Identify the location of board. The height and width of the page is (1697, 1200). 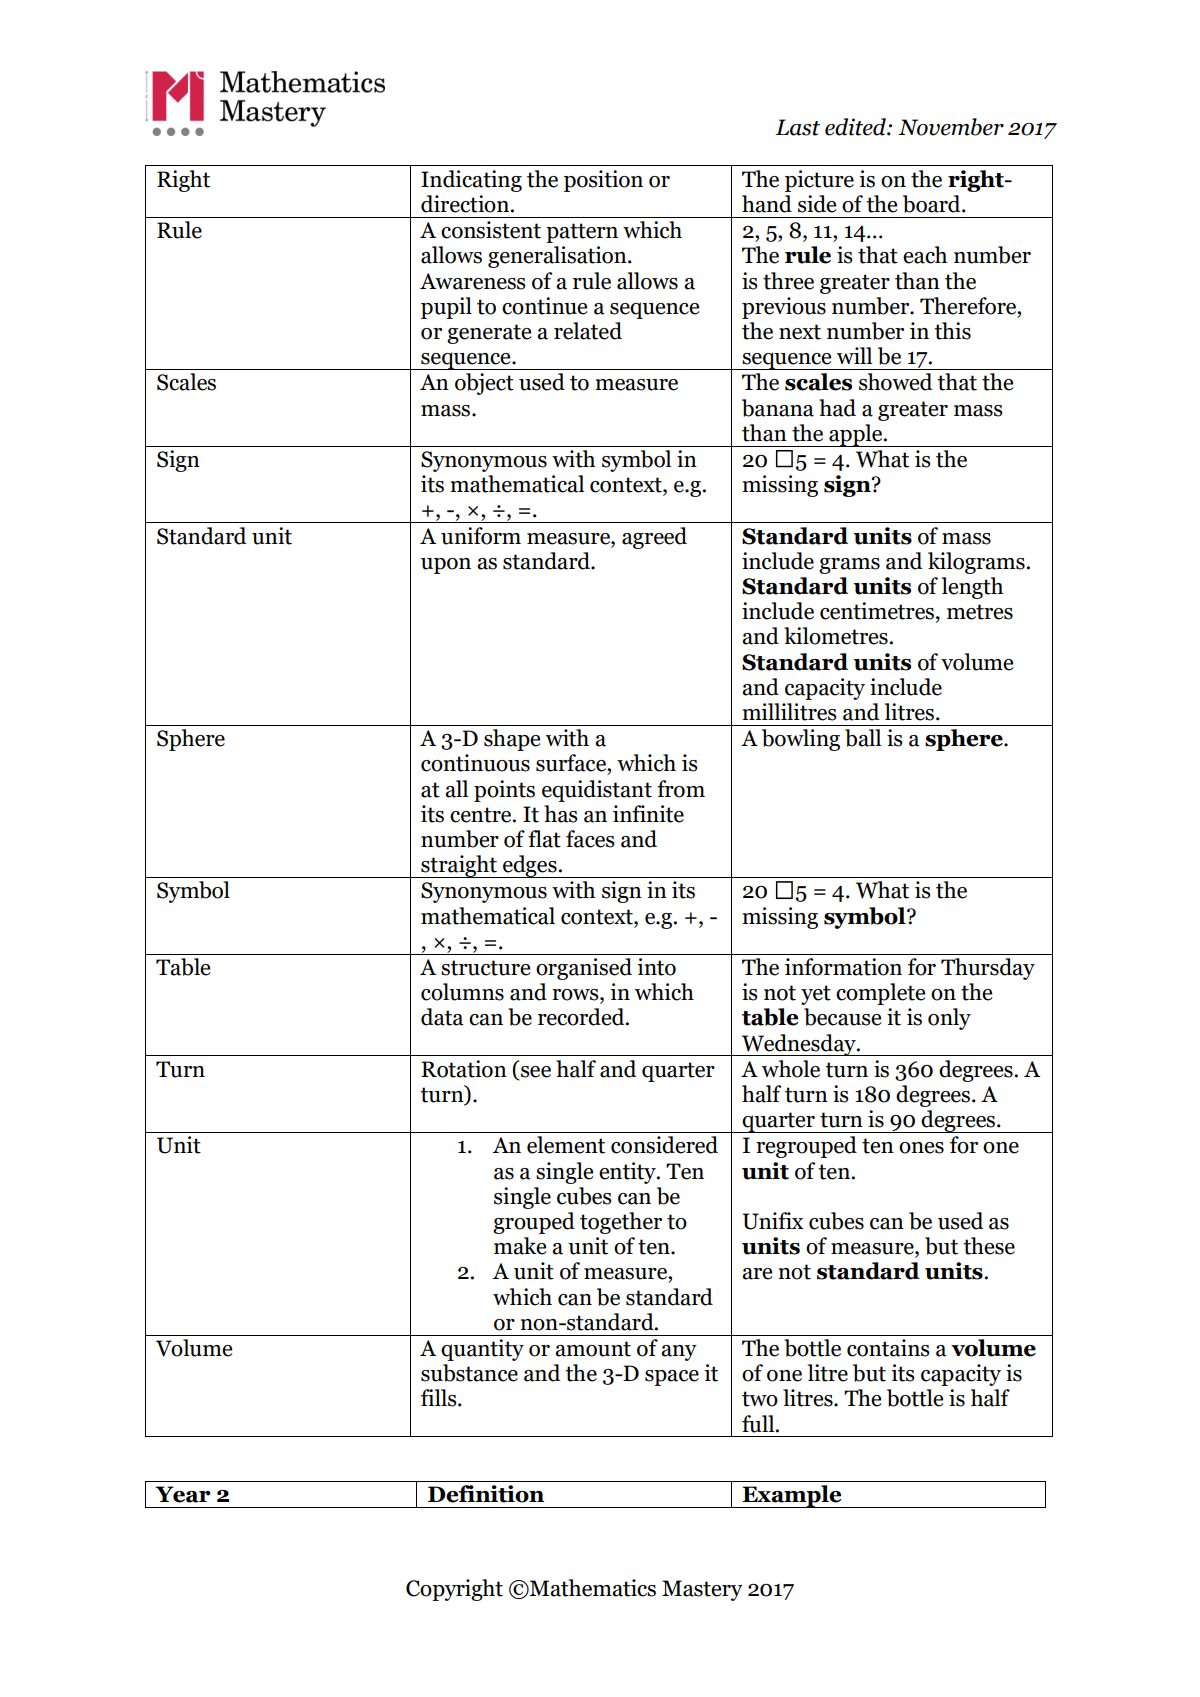
(933, 204).
